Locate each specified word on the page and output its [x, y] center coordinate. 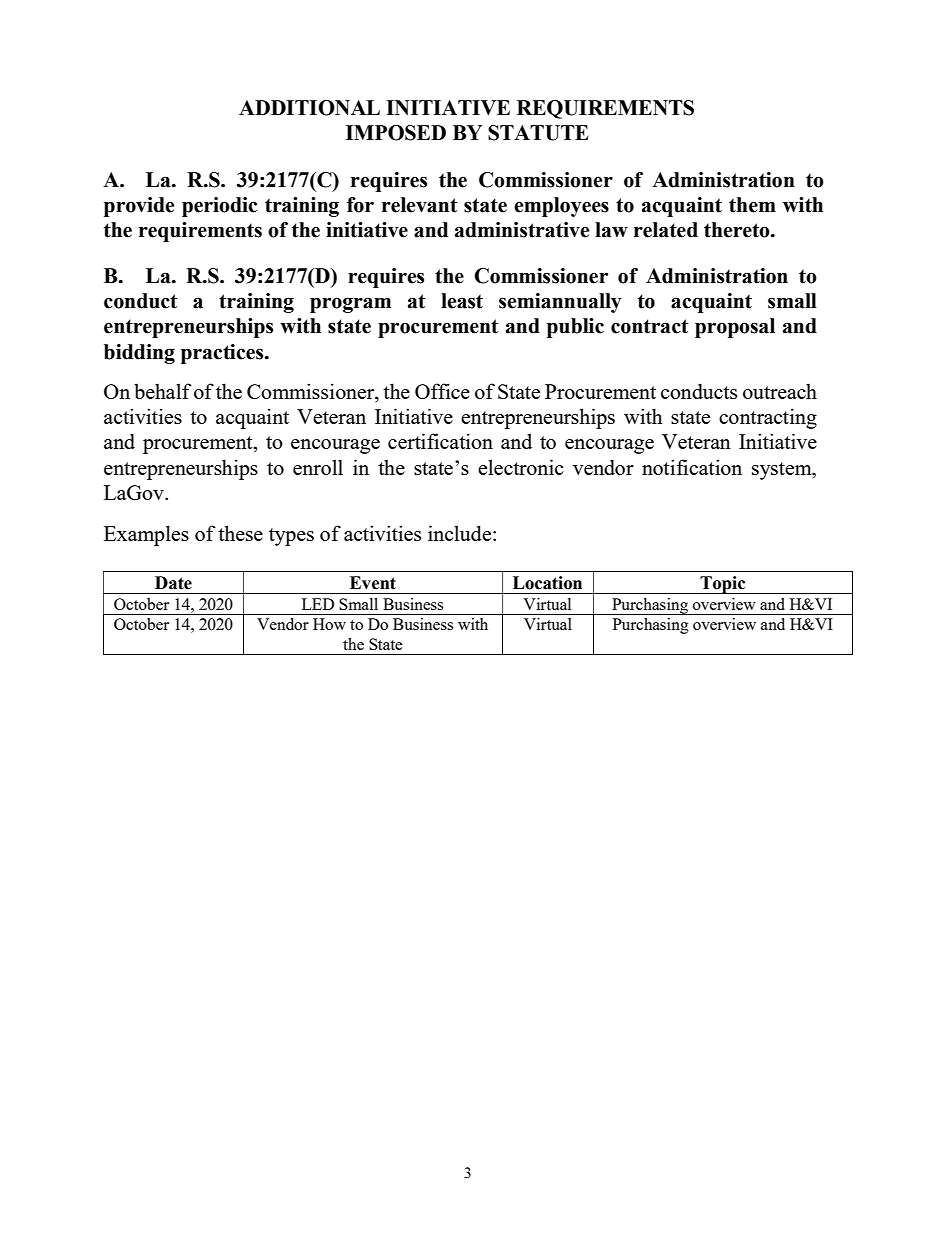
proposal [735, 328]
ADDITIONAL [309, 108]
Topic [723, 585]
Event [373, 583]
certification [440, 441]
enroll [318, 467]
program [350, 305]
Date [173, 583]
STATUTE [538, 133]
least [462, 301]
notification [692, 467]
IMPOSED [396, 133]
